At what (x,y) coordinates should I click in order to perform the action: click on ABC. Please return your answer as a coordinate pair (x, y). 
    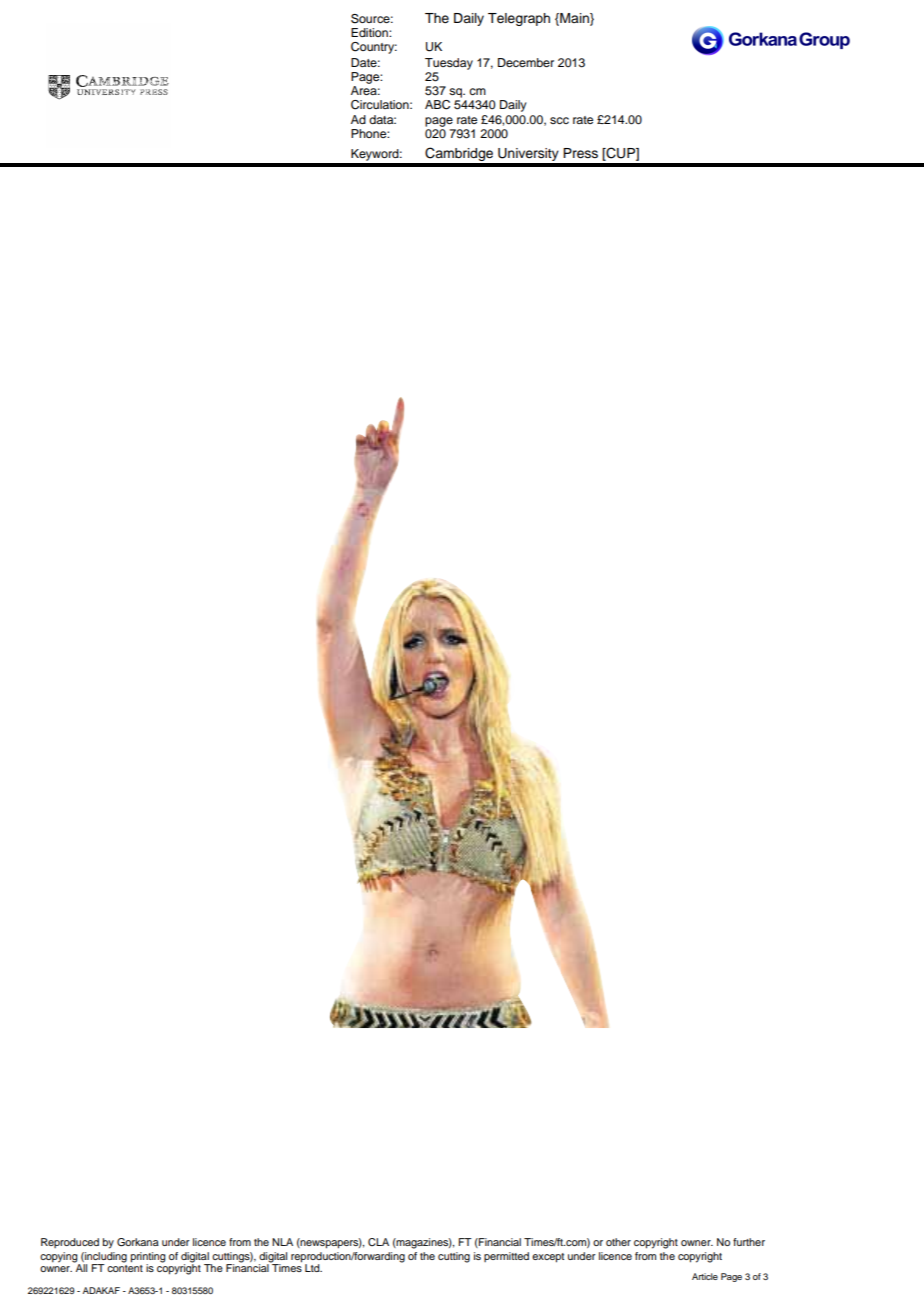
    Looking at the image, I should click on (437, 105).
